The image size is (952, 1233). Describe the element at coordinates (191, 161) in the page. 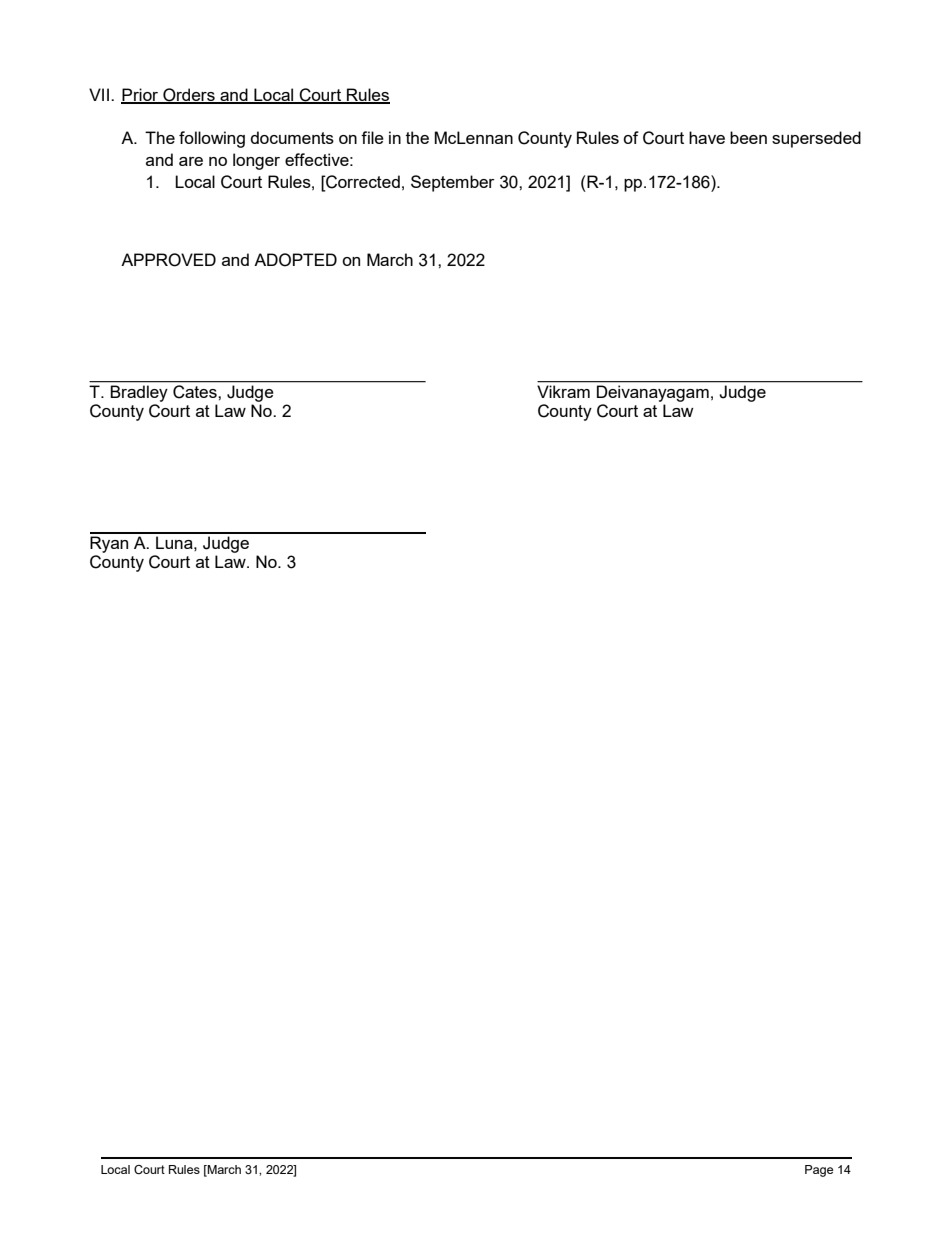

I see `are` at that location.
